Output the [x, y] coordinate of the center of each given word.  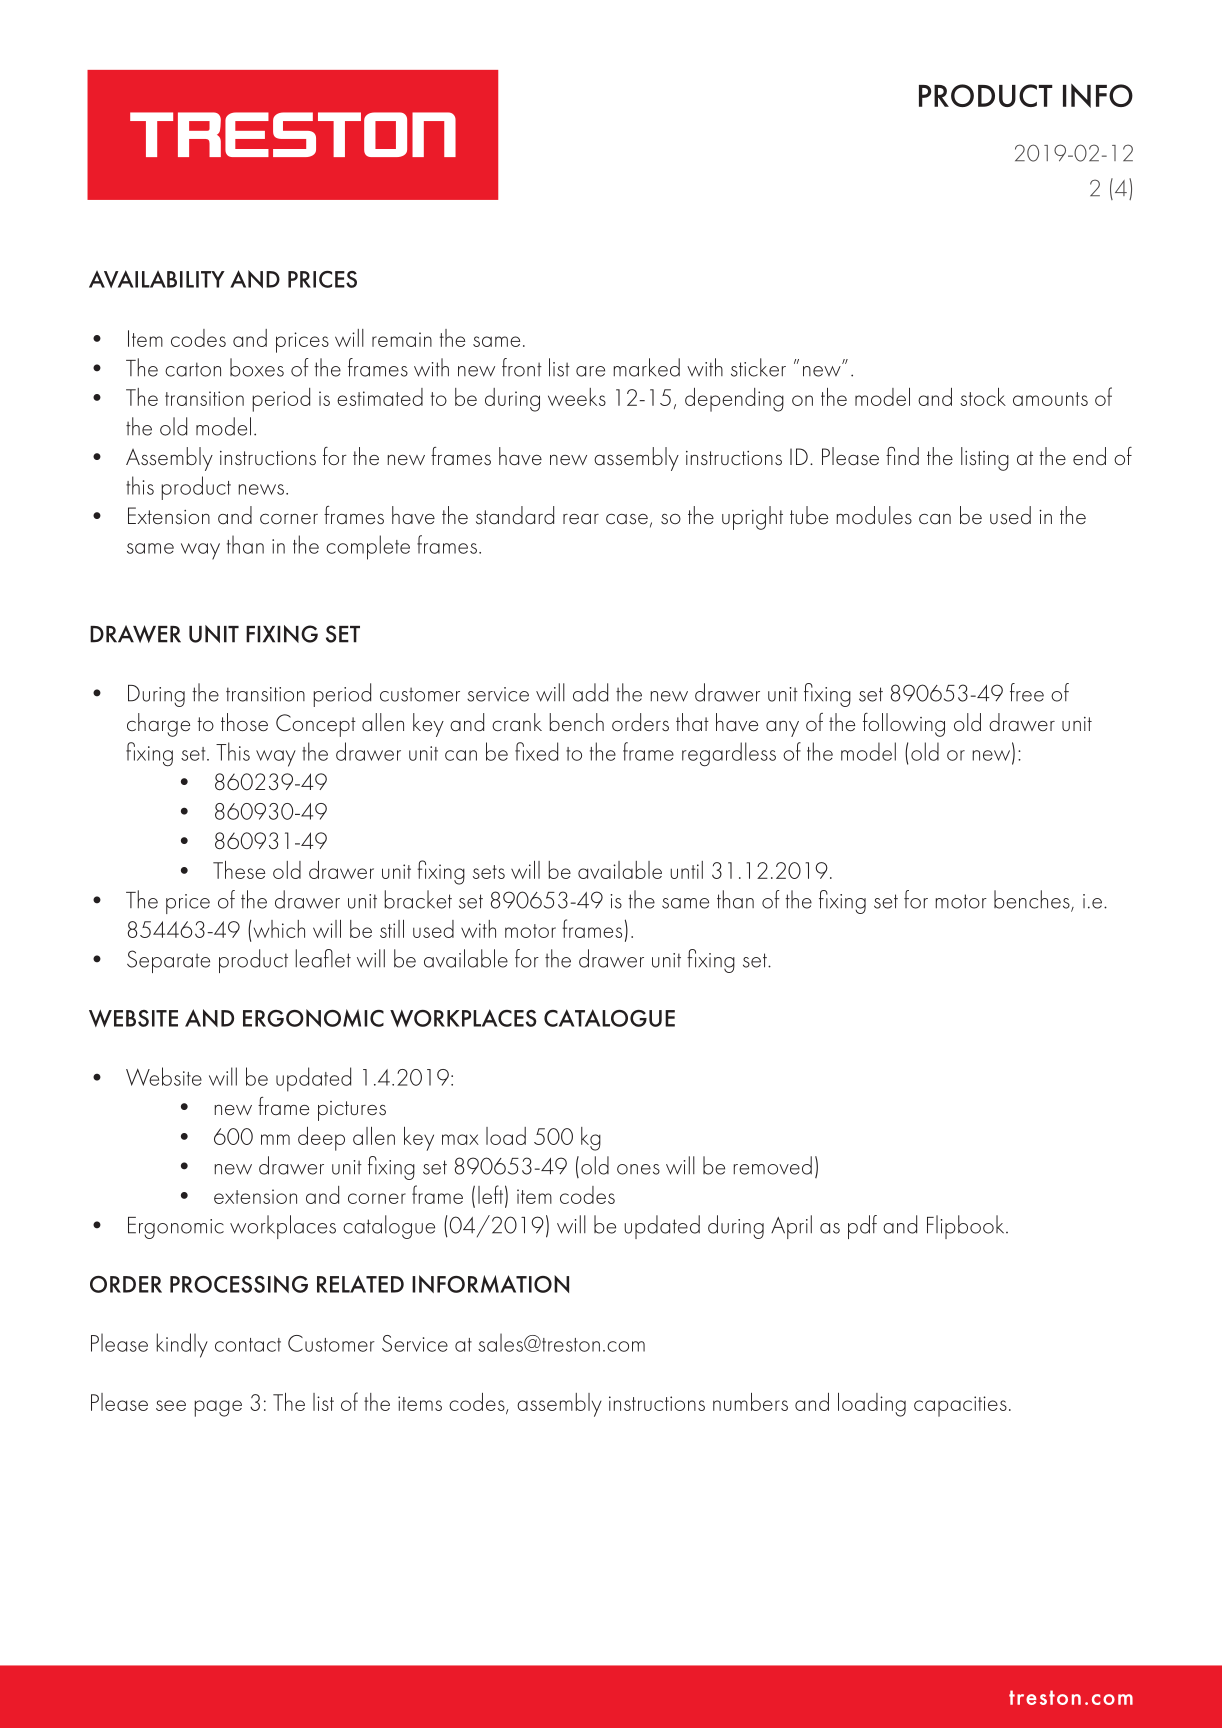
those [244, 722]
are [590, 371]
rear [581, 519]
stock [983, 397]
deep [321, 1139]
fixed [536, 751]
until [687, 870]
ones [638, 1169]
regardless [729, 754]
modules [874, 515]
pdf [862, 1227]
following [904, 725]
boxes [257, 367]
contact [248, 1345]
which [278, 929]
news [261, 489]
